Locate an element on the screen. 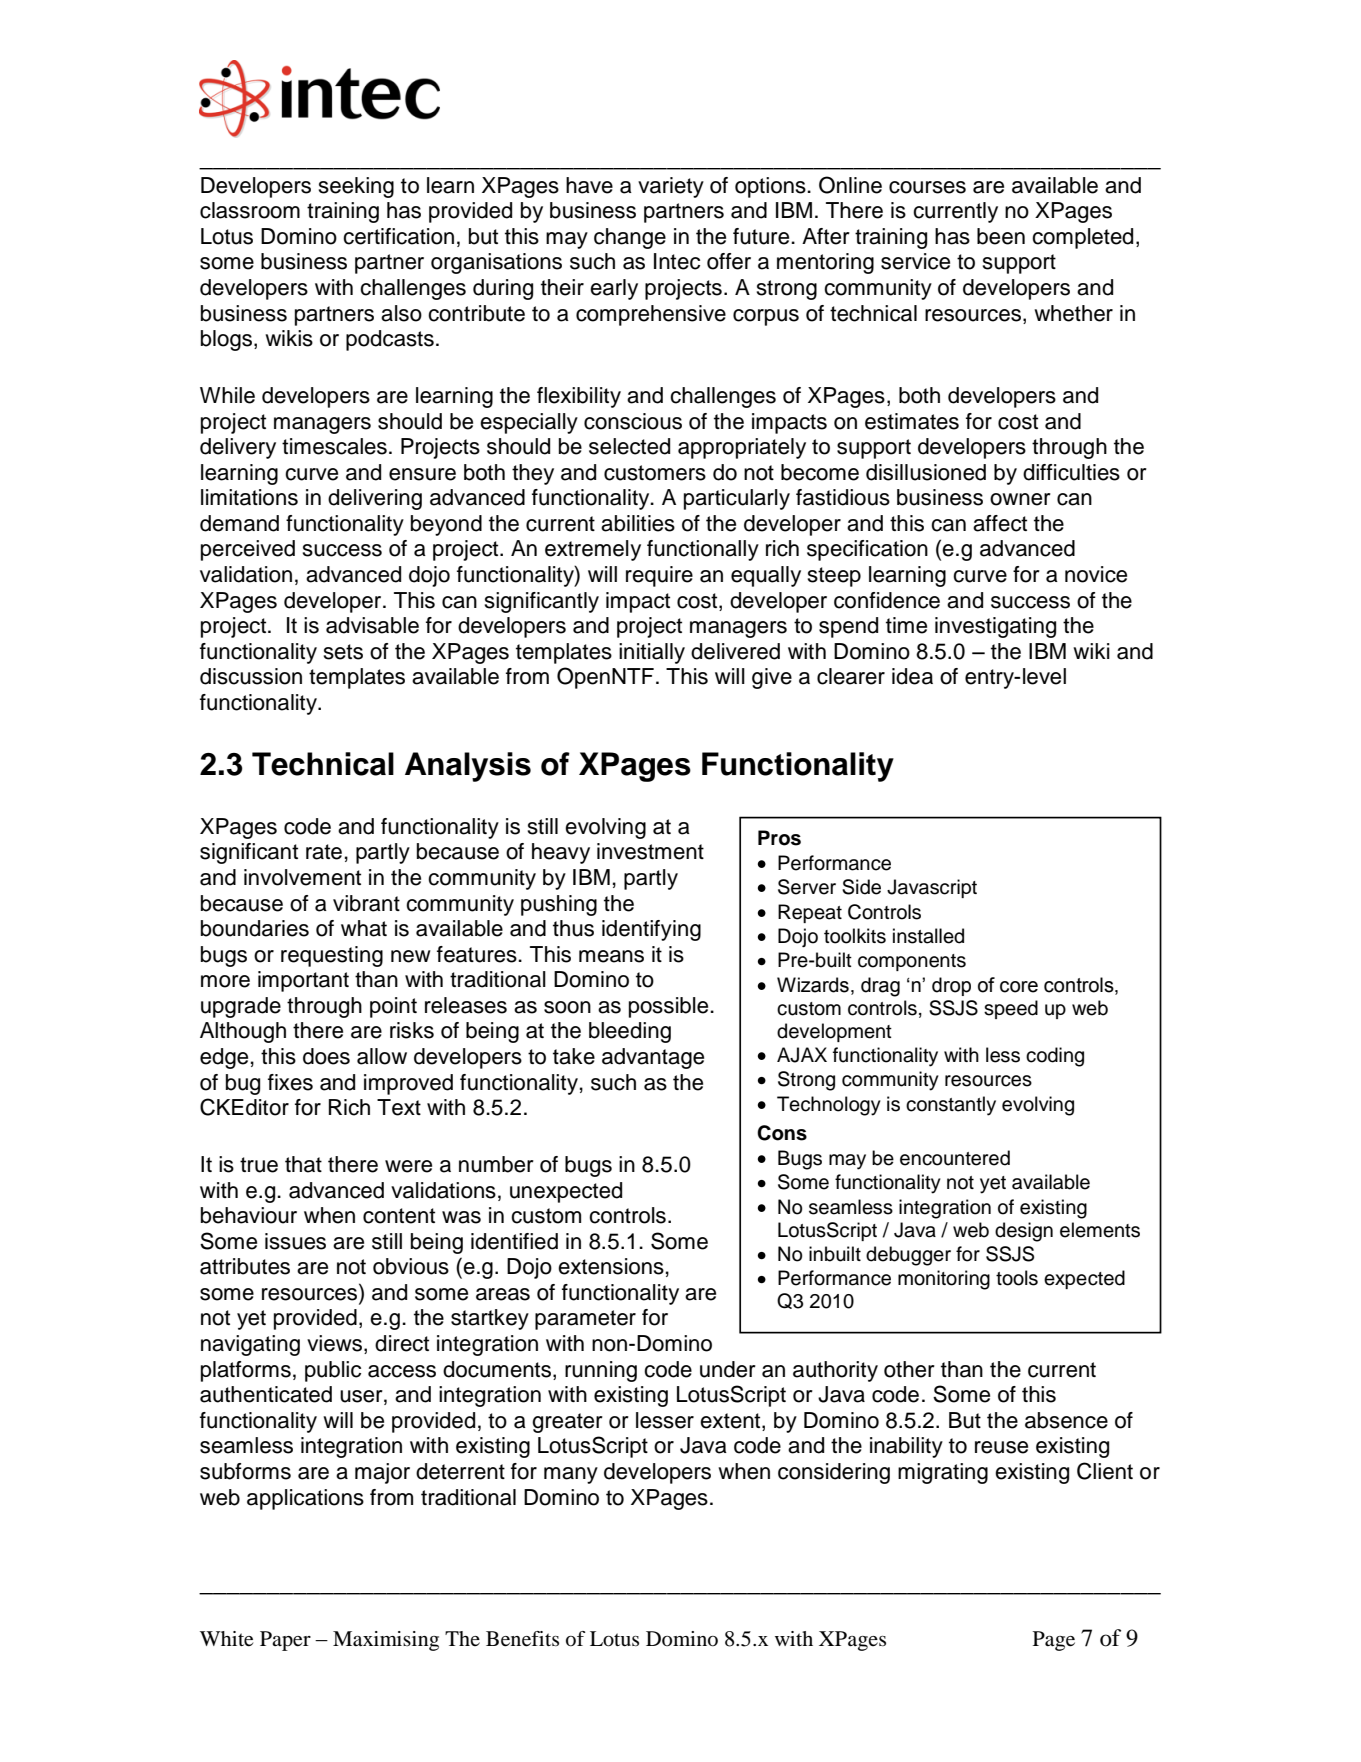 The height and width of the screenshot is (1762, 1361). vibrant is located at coordinates (366, 903).
